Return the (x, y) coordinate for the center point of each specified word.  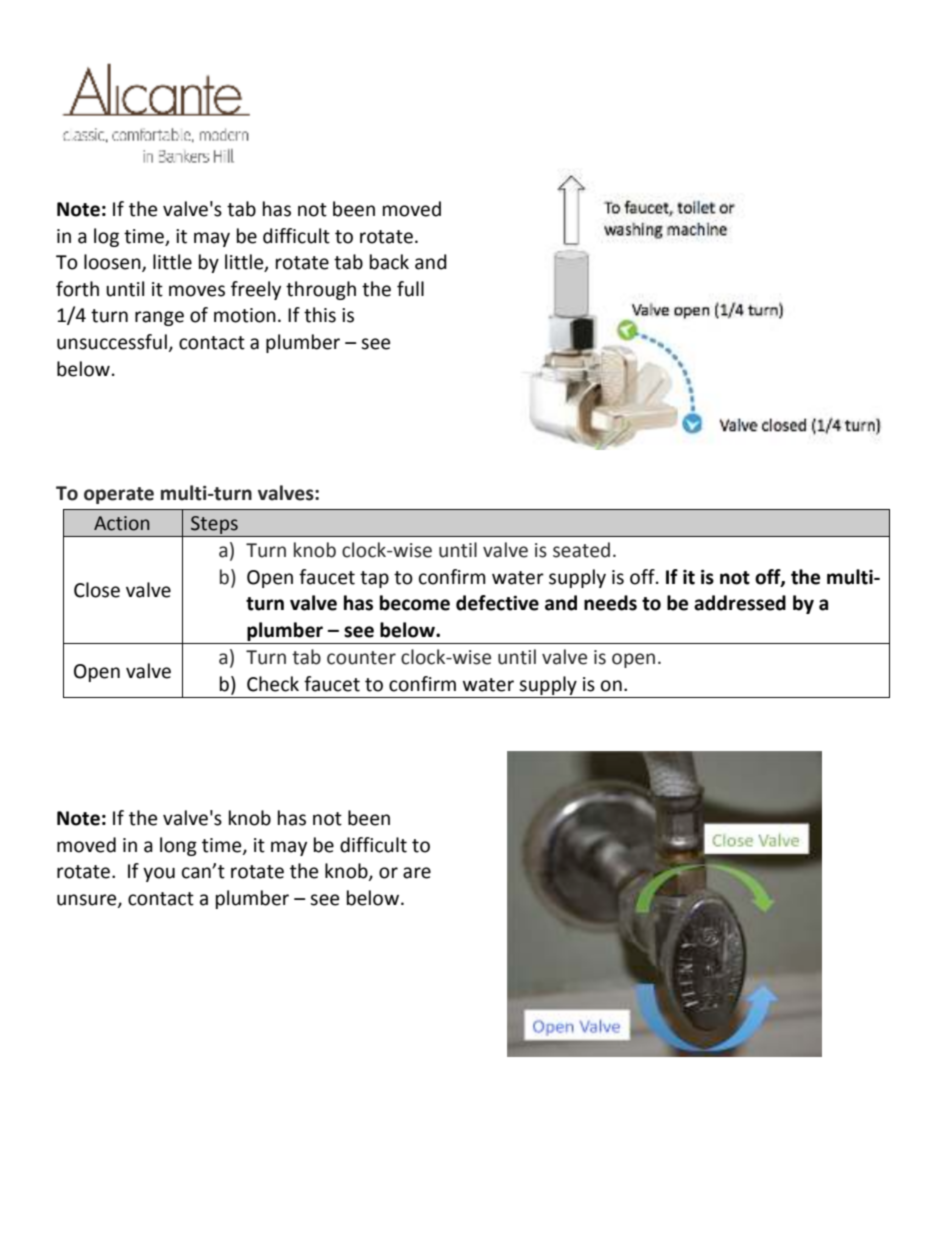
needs (610, 603)
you (159, 874)
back (389, 262)
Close (97, 590)
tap (374, 579)
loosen (113, 263)
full (410, 289)
